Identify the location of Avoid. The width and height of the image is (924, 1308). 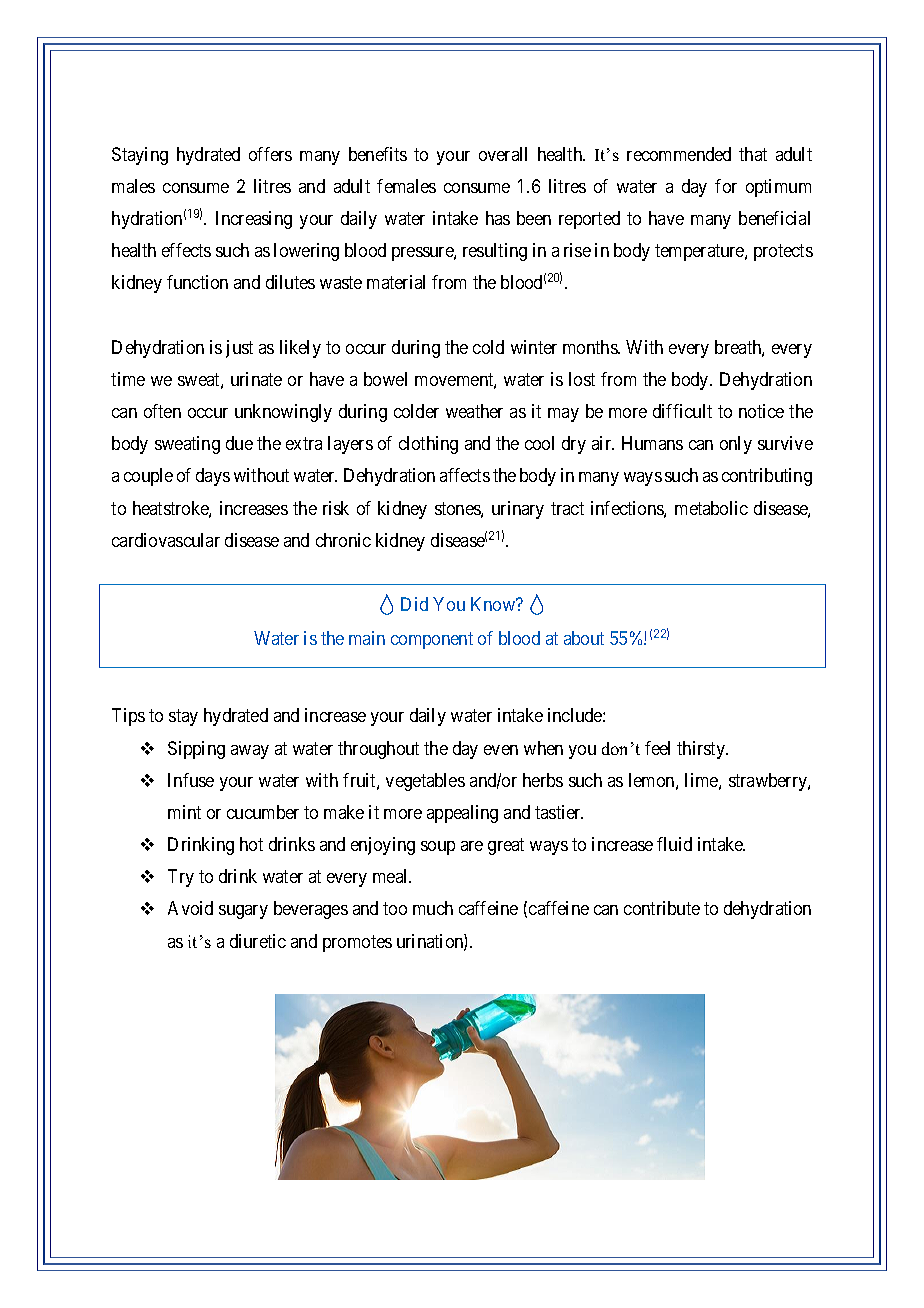
(190, 908).
